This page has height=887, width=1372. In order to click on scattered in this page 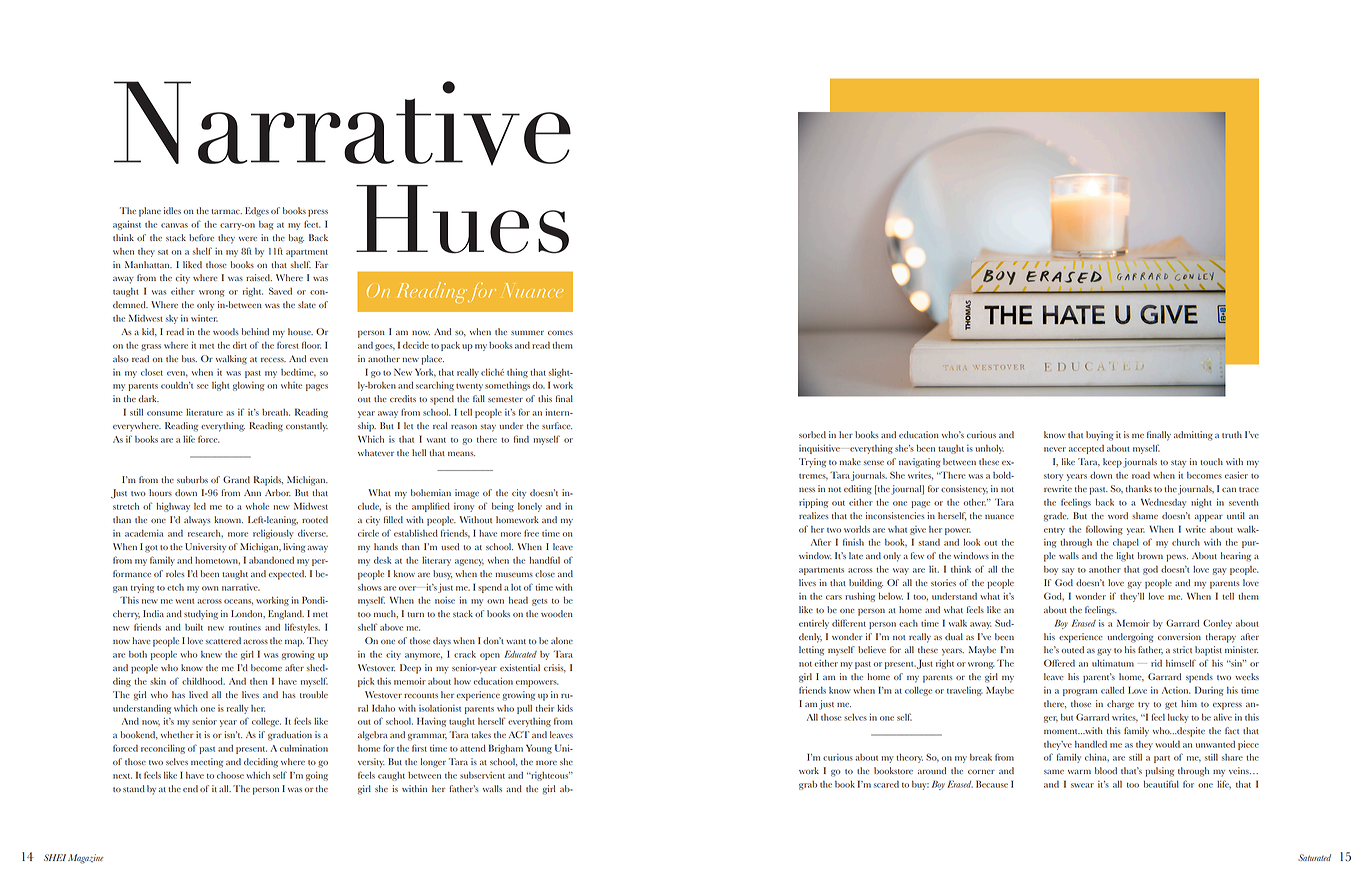, I will do `click(223, 640)`.
